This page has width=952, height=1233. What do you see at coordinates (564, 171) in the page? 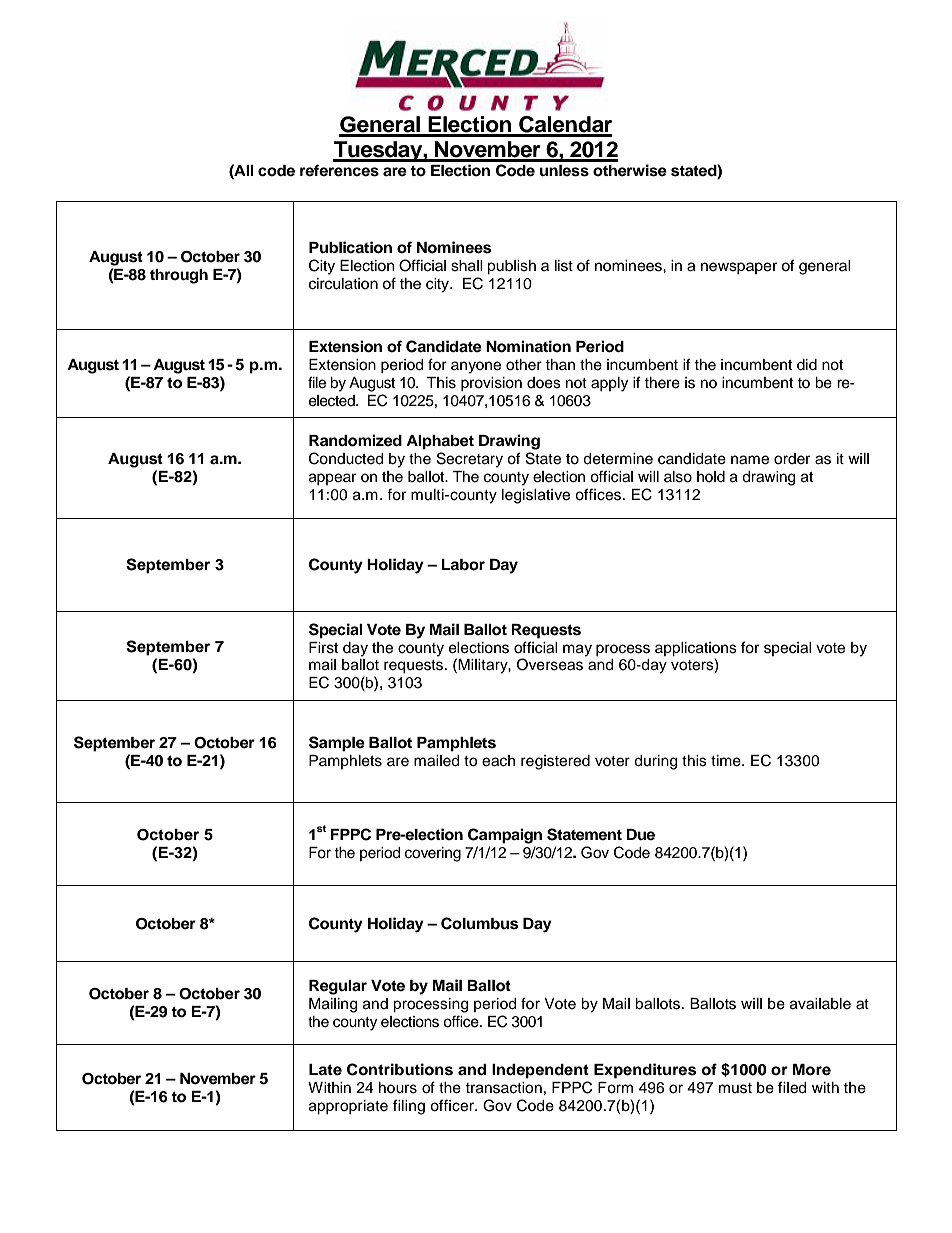
I see `unless` at bounding box center [564, 171].
